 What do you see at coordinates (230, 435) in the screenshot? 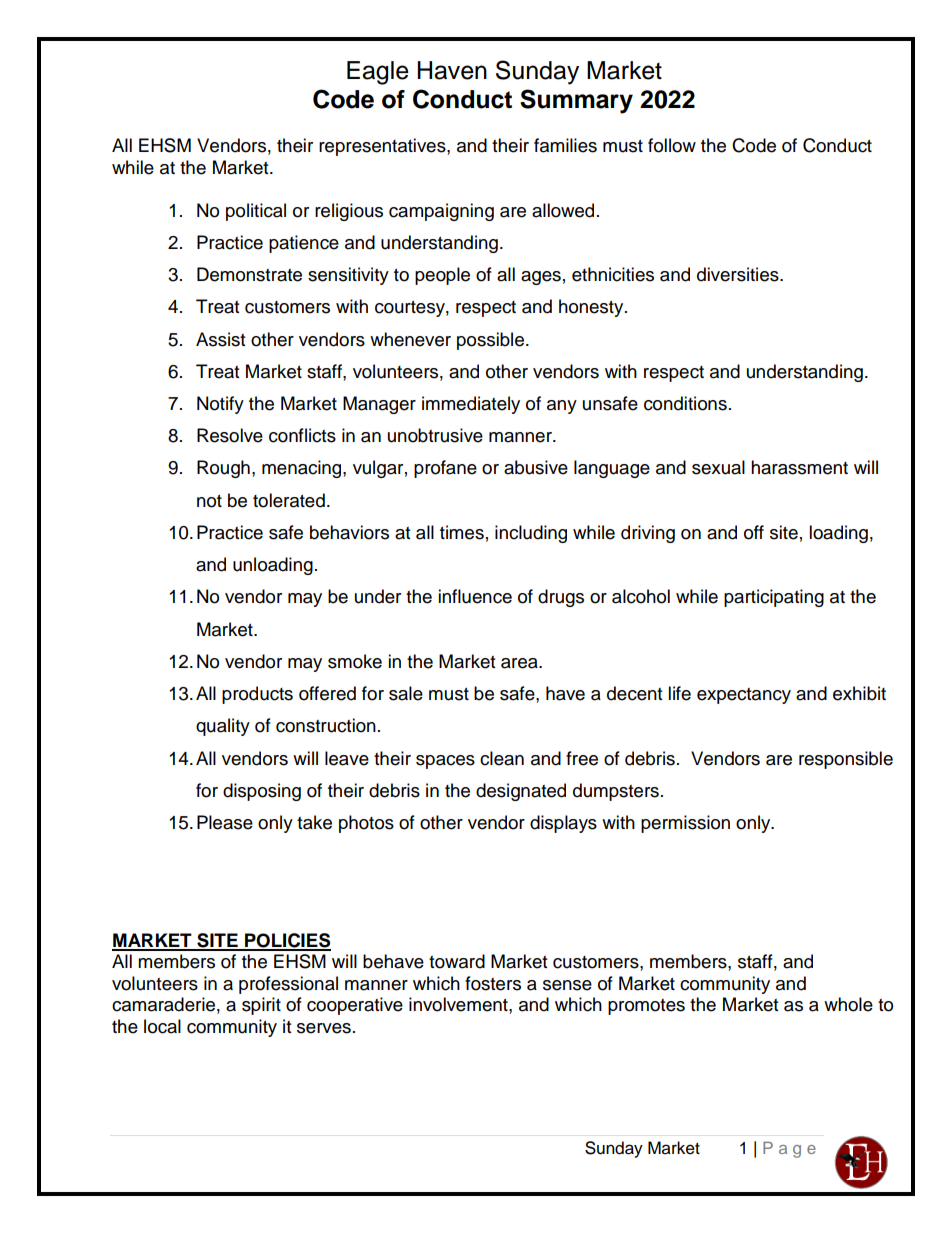
I see `Resolve` at bounding box center [230, 435].
